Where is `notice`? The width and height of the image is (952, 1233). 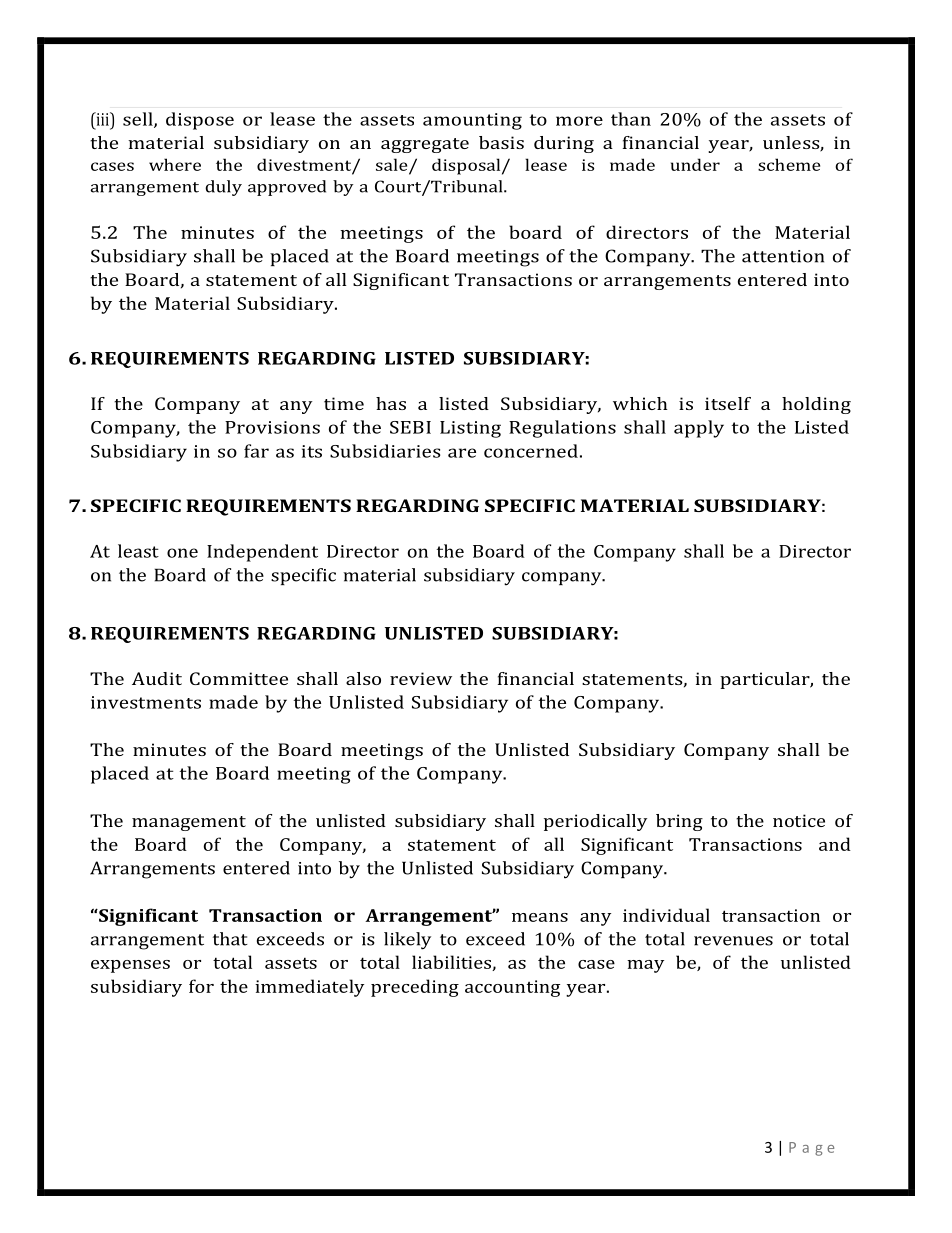 notice is located at coordinates (799, 820).
